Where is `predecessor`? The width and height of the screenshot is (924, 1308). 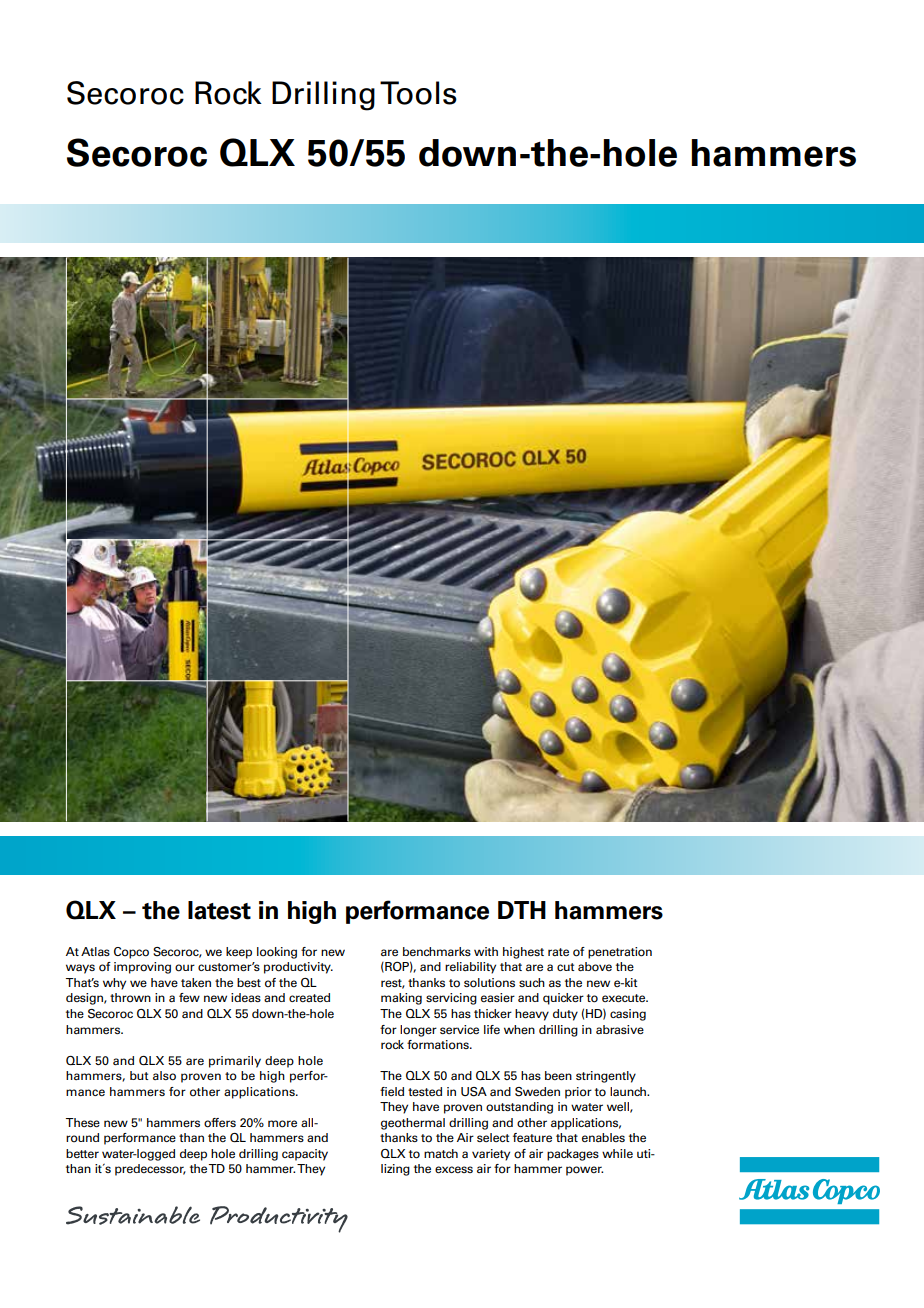 predecessor is located at coordinates (150, 1170).
